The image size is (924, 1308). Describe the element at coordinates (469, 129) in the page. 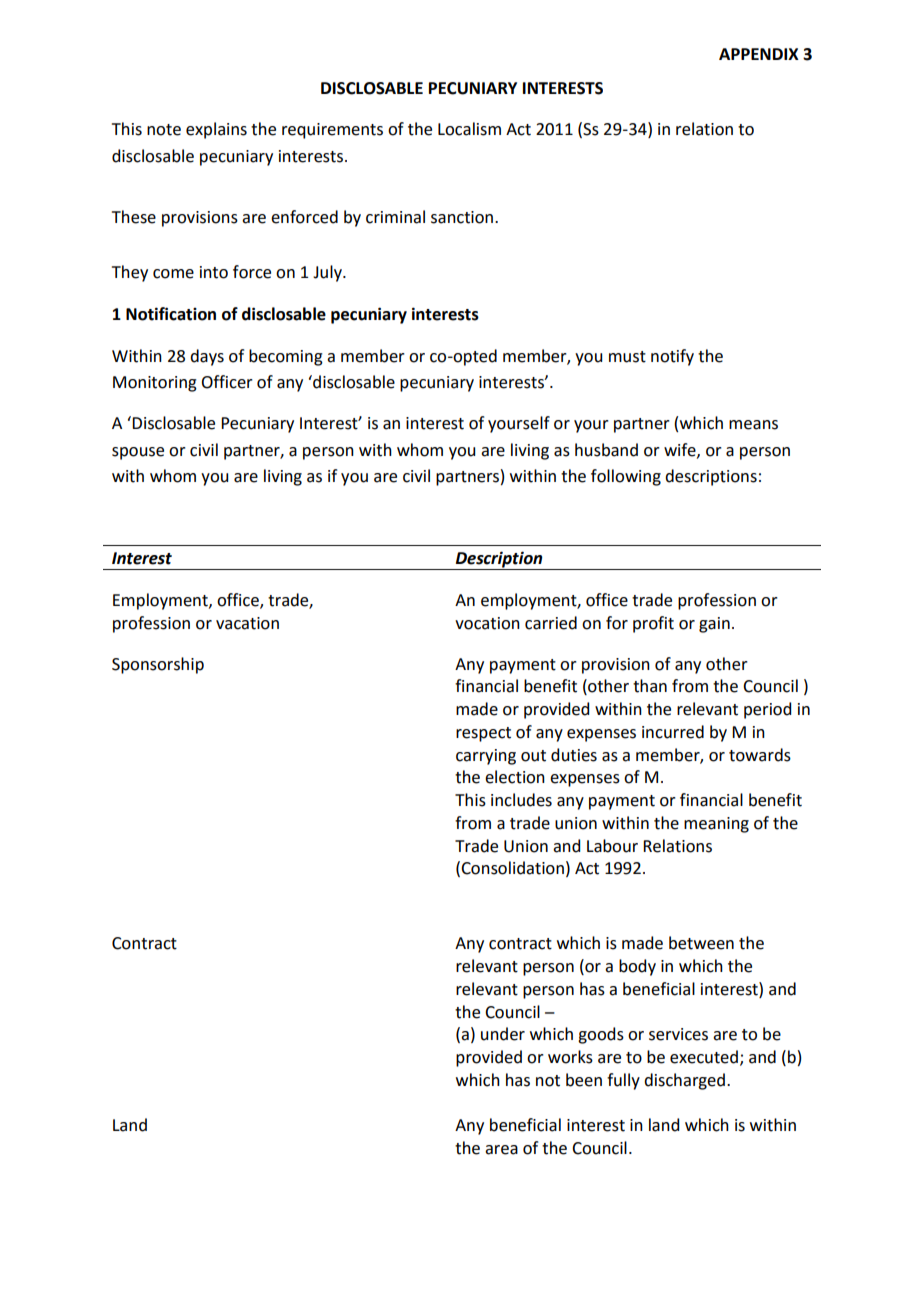

I see `Localism` at that location.
